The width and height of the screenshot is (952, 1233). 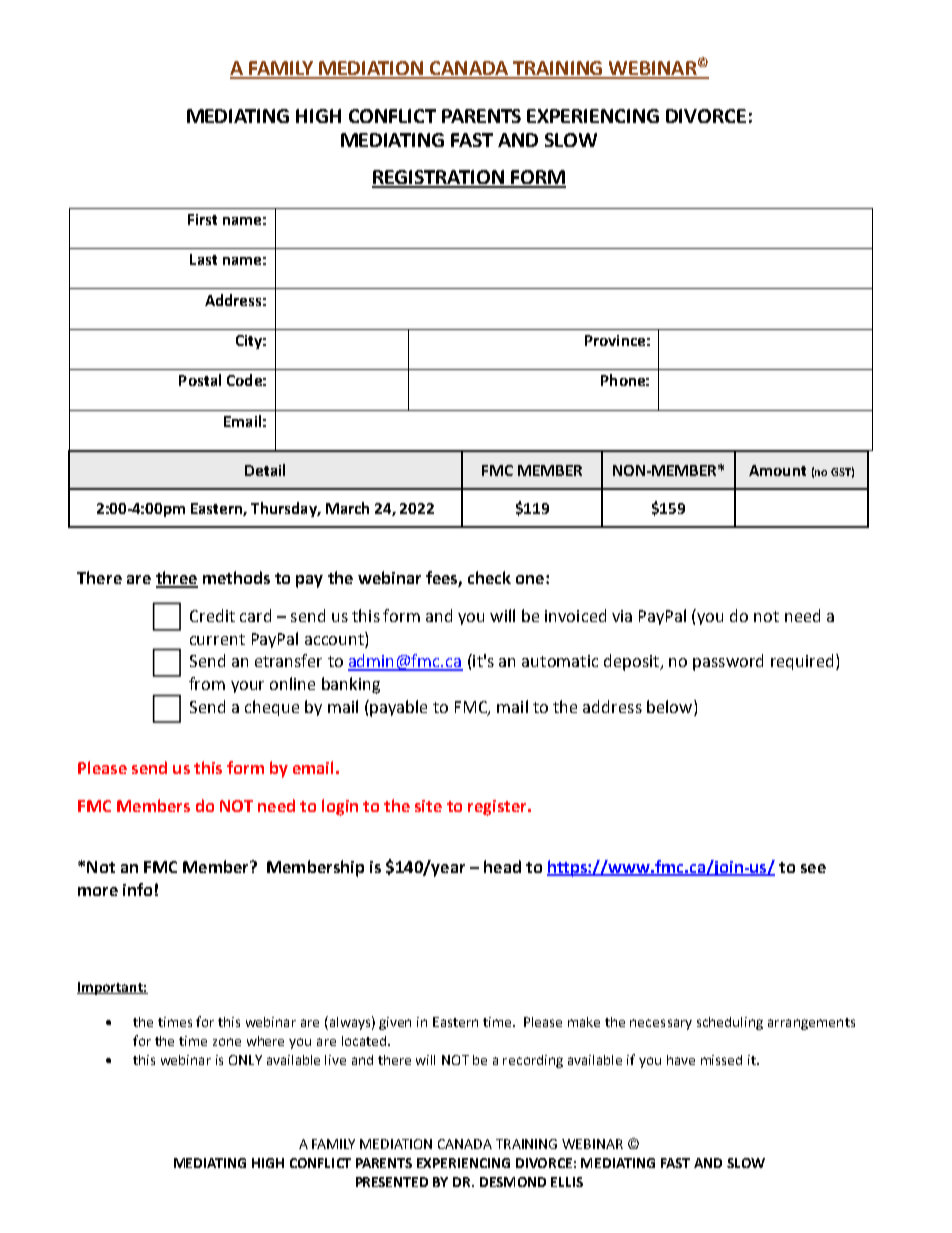 What do you see at coordinates (245, 1060) in the screenshot?
I see `ONLY` at bounding box center [245, 1060].
